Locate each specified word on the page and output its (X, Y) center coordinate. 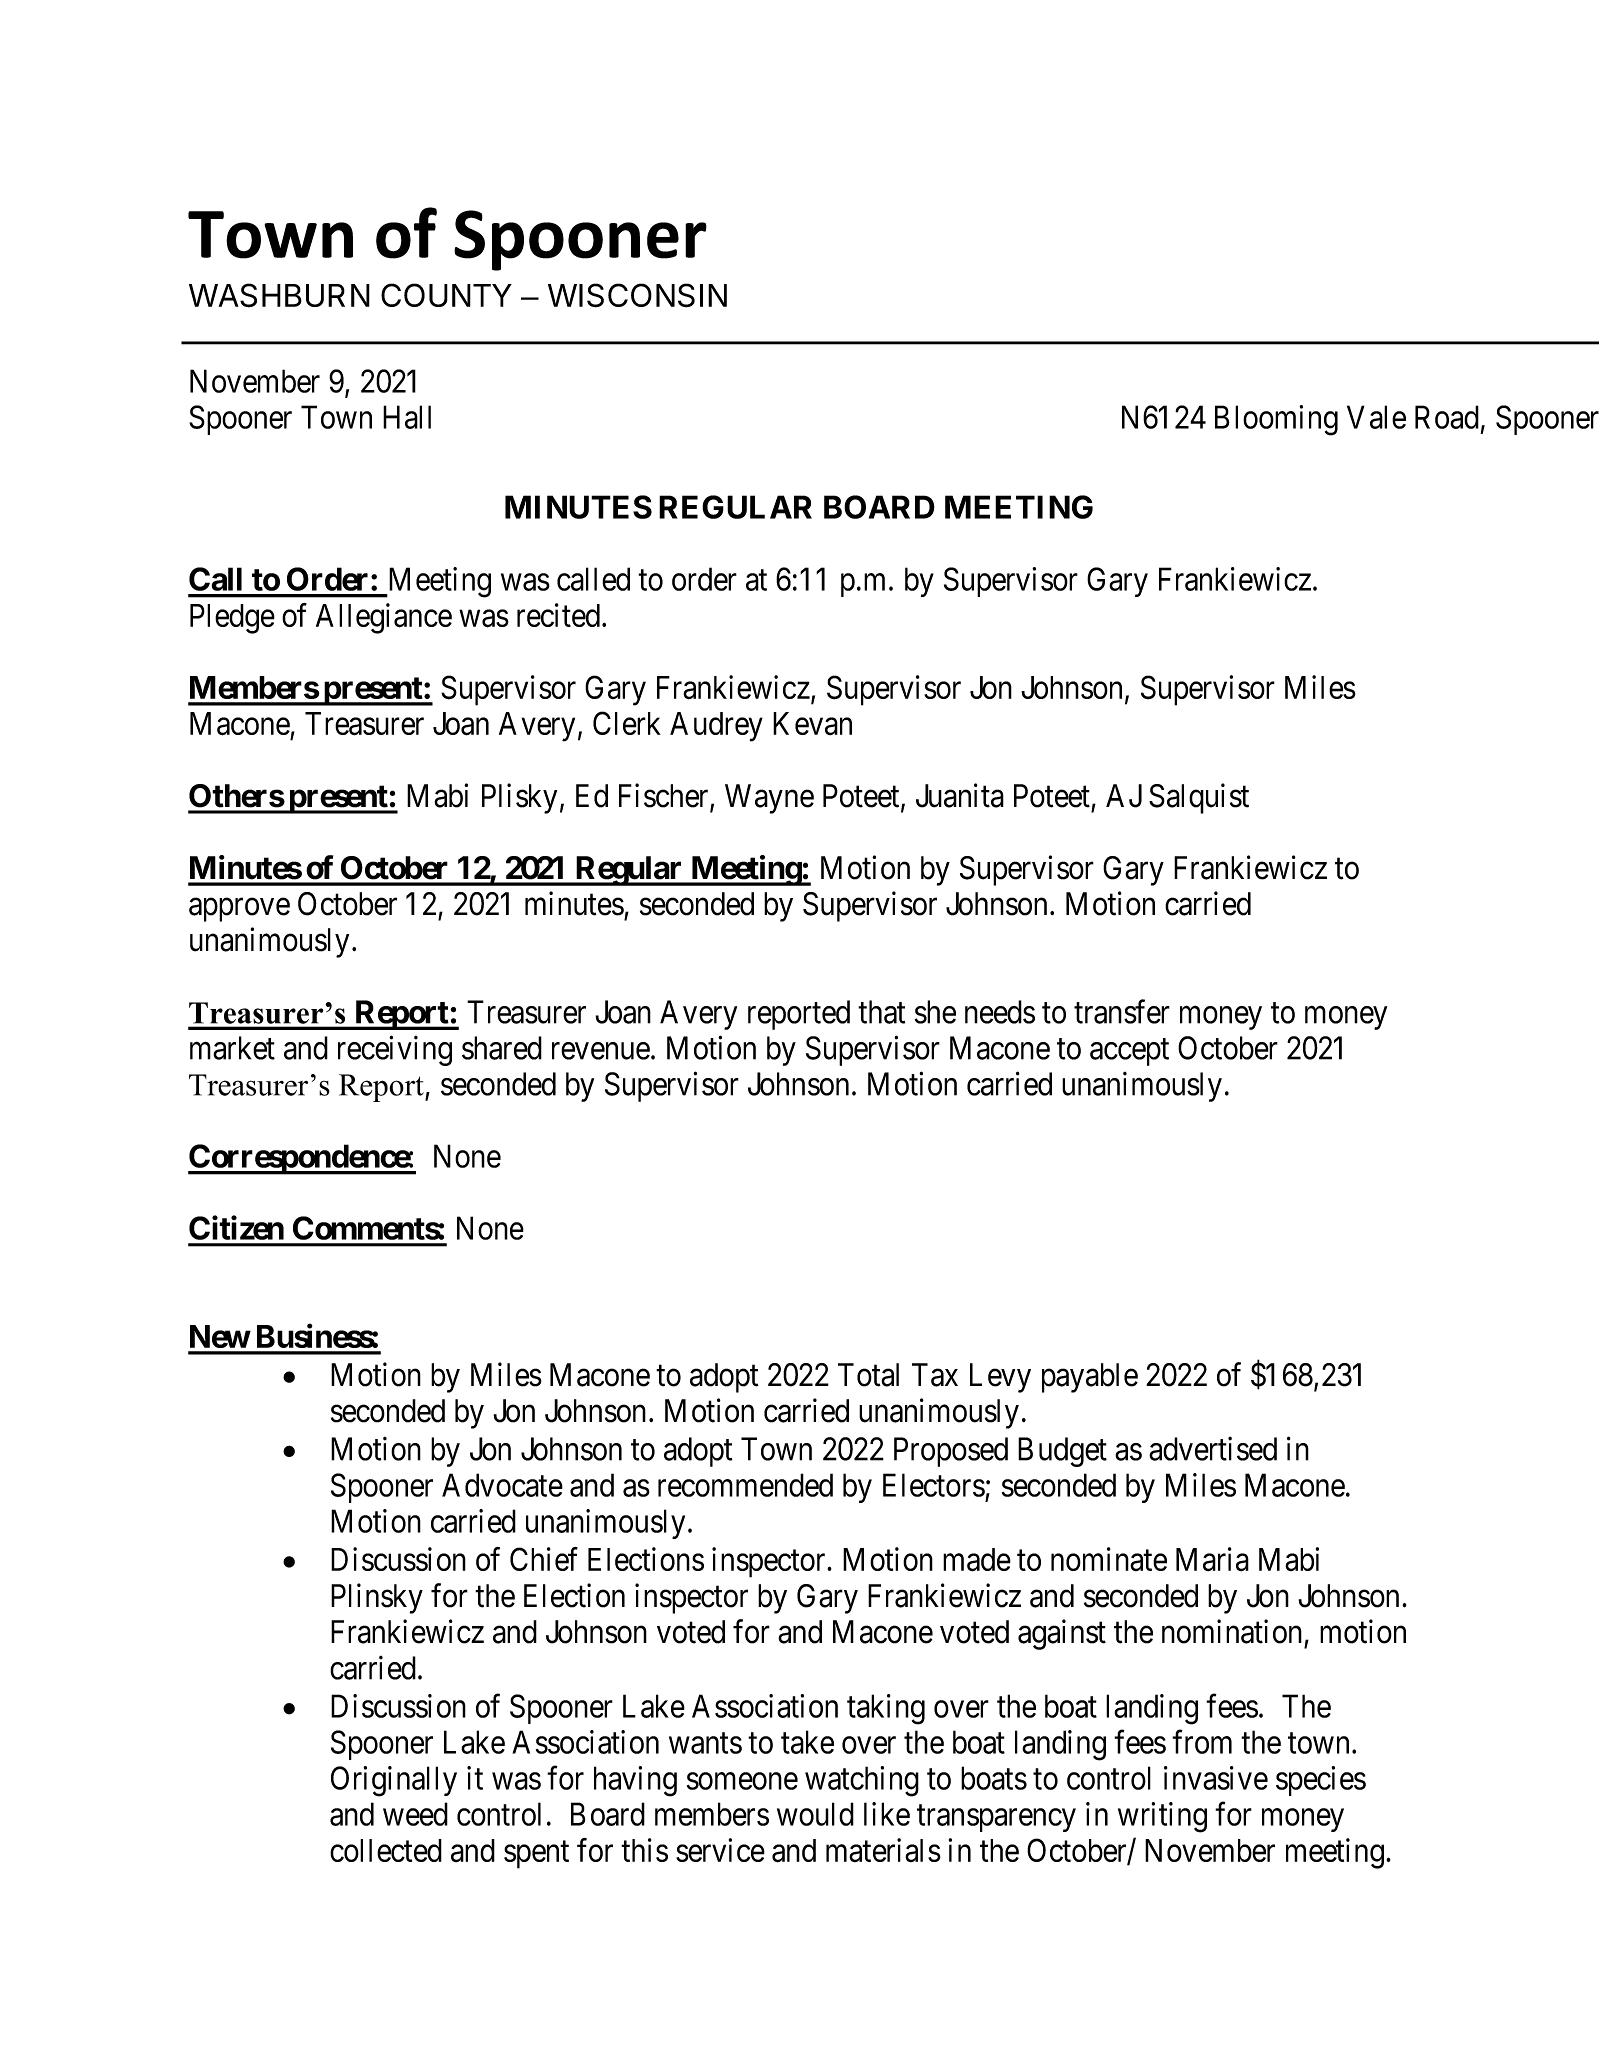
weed (415, 1814)
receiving (395, 1051)
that (881, 1012)
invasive (1216, 1778)
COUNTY (446, 295)
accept (1129, 1052)
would (815, 1814)
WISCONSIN (637, 295)
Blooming (1276, 420)
